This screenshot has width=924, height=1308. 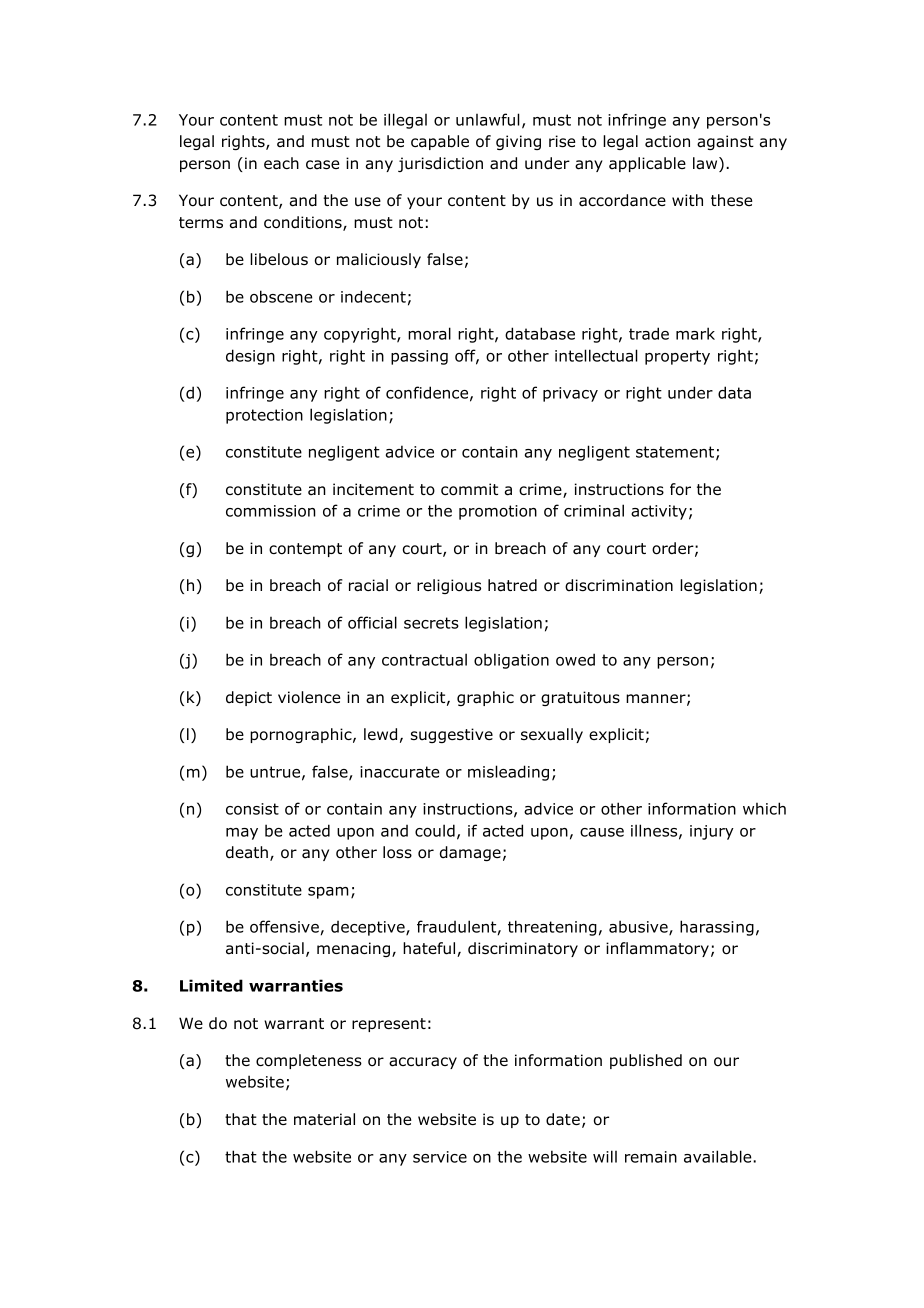 What do you see at coordinates (324, 1119) in the screenshot?
I see `material` at bounding box center [324, 1119].
